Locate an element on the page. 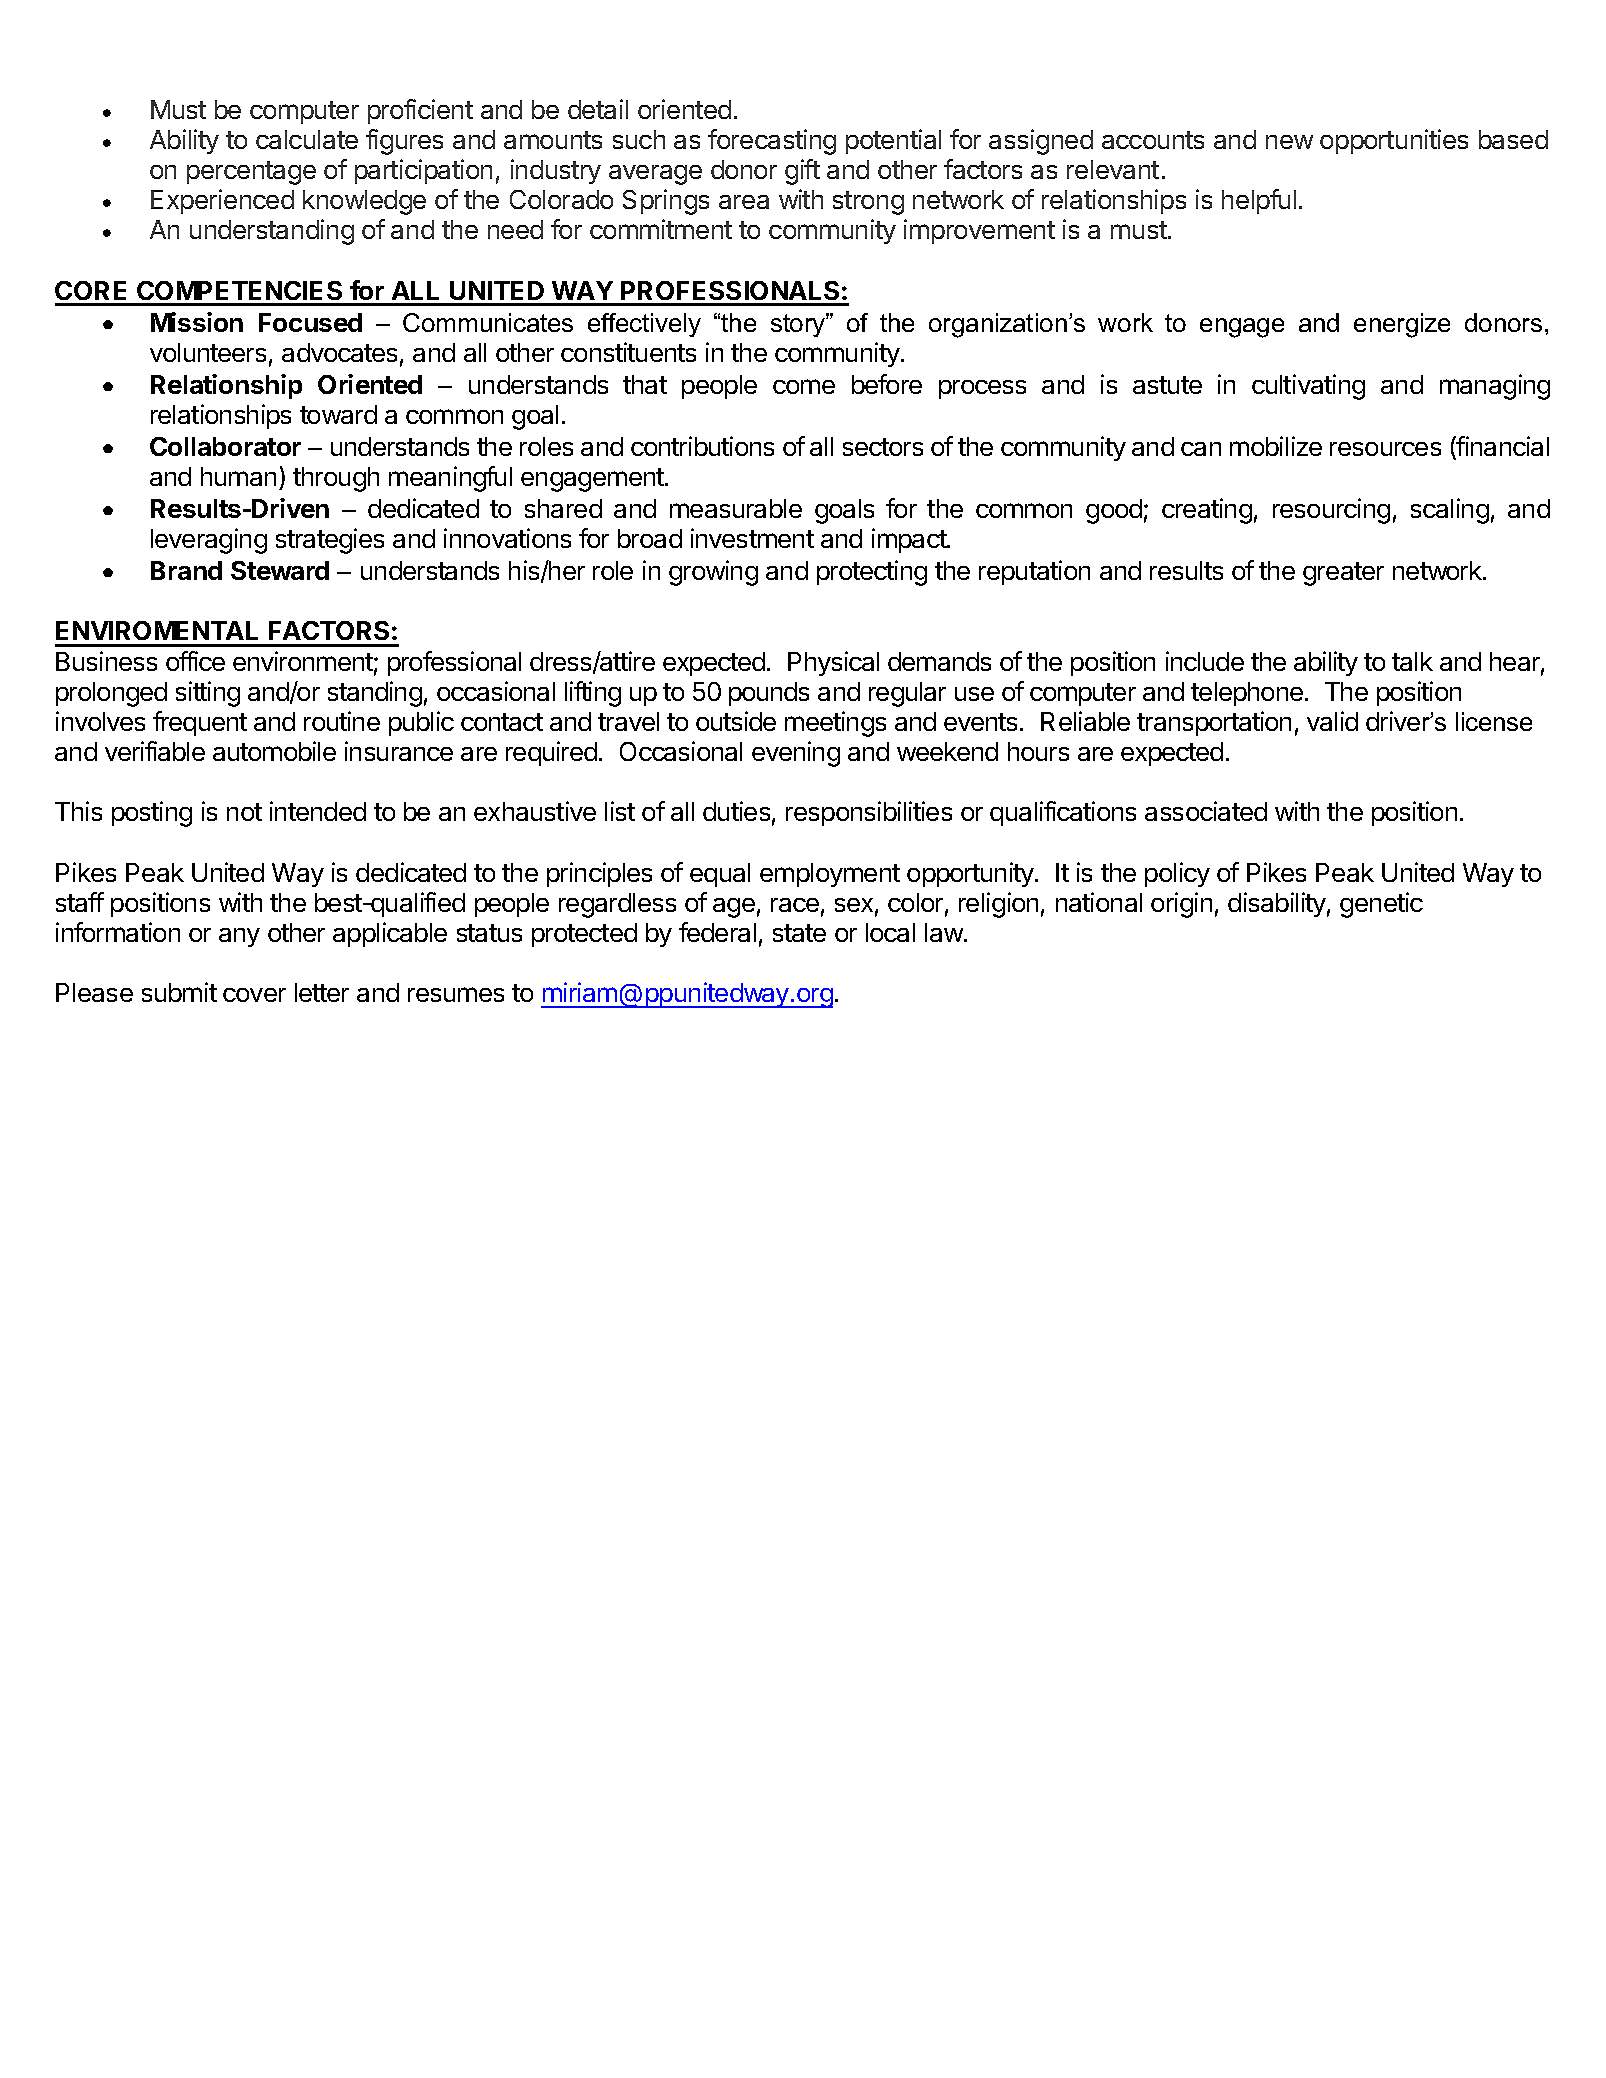 The image size is (1606, 2078). Mission is located at coordinates (197, 322).
